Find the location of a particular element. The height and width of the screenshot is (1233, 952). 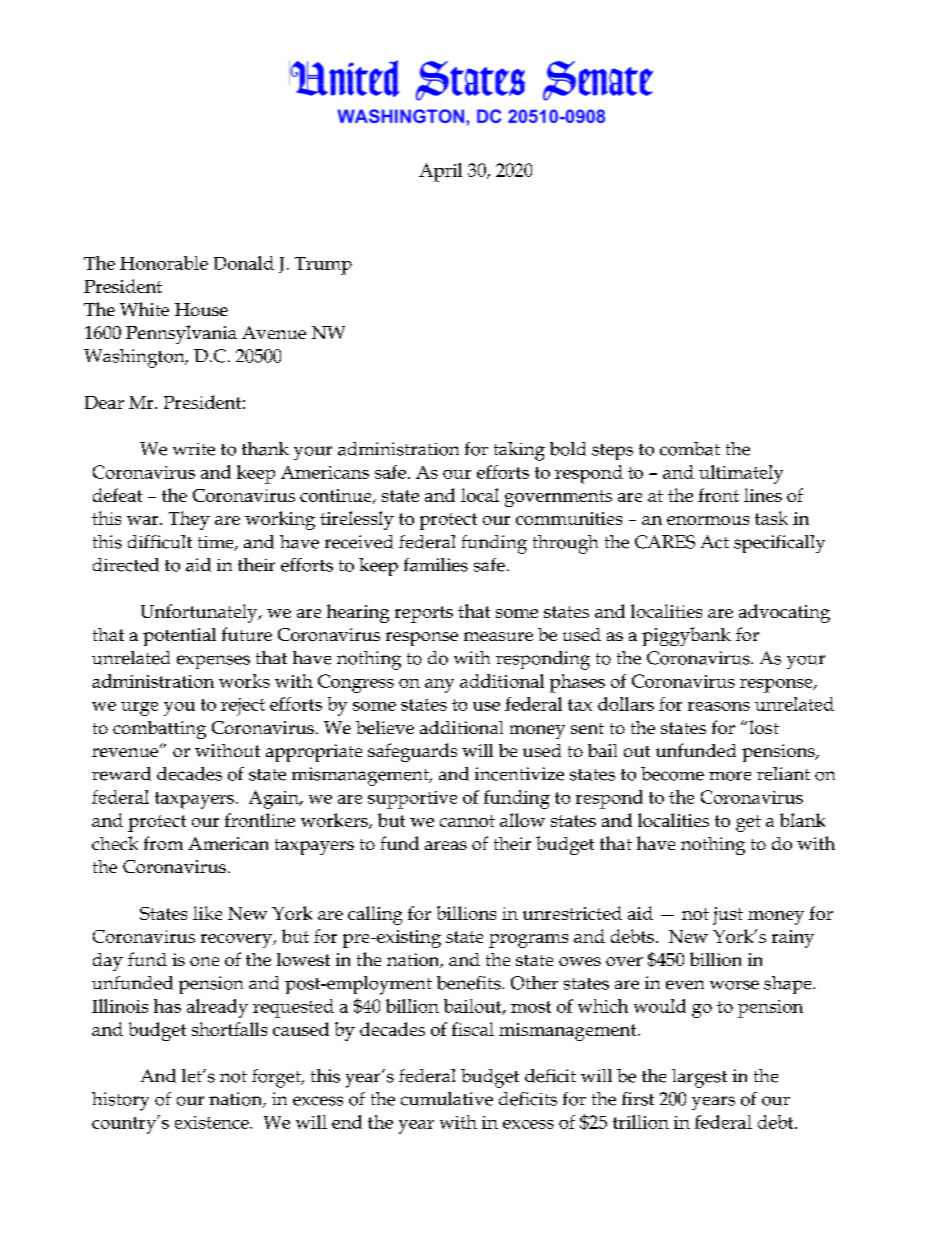

Honorable is located at coordinates (164, 263).
